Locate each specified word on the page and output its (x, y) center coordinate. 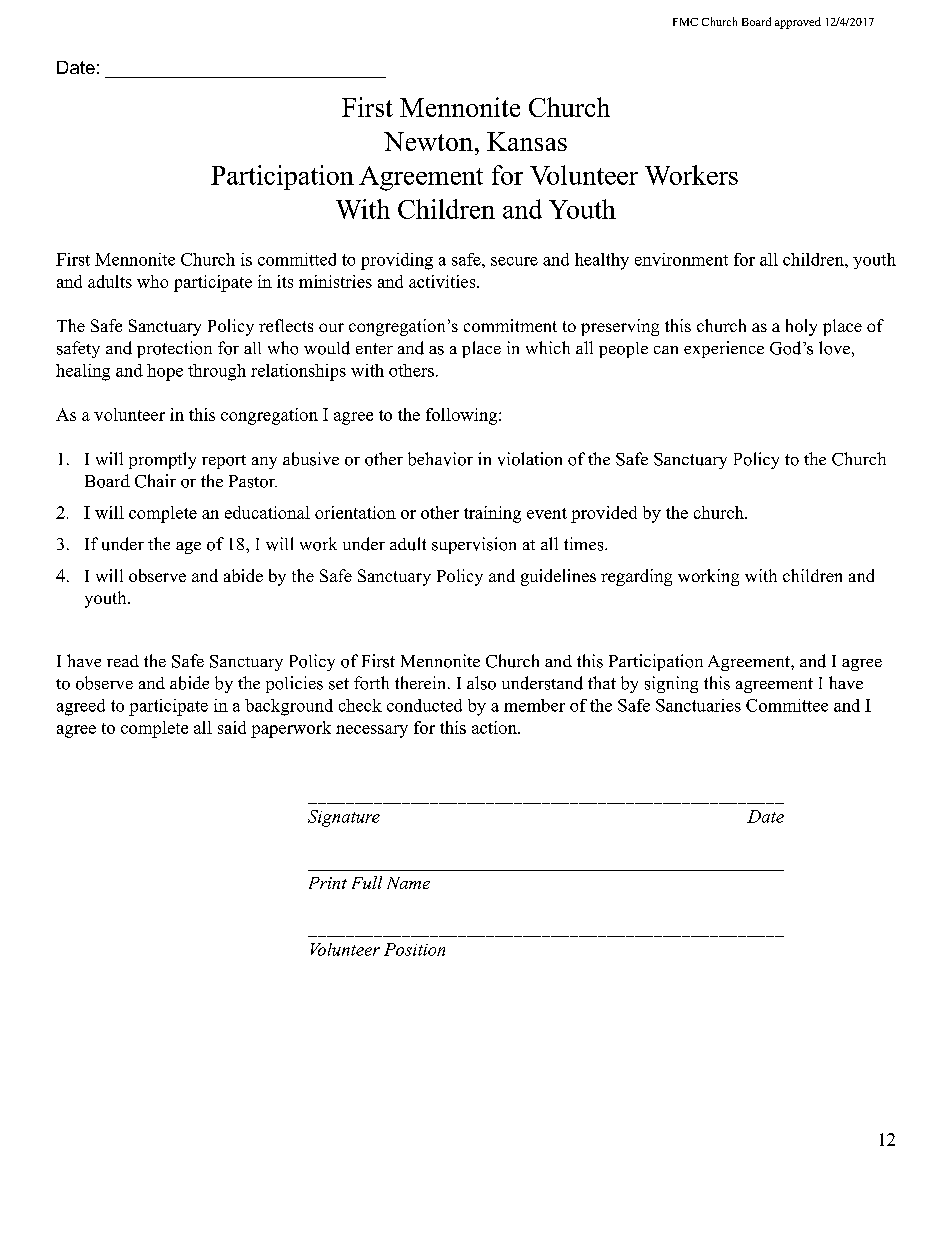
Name (408, 883)
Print (328, 883)
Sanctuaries (698, 705)
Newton (428, 141)
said (232, 727)
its (285, 281)
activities (442, 281)
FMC (685, 22)
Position (414, 949)
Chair (155, 481)
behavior (440, 459)
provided (604, 514)
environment (681, 259)
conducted (424, 705)
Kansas (527, 141)
